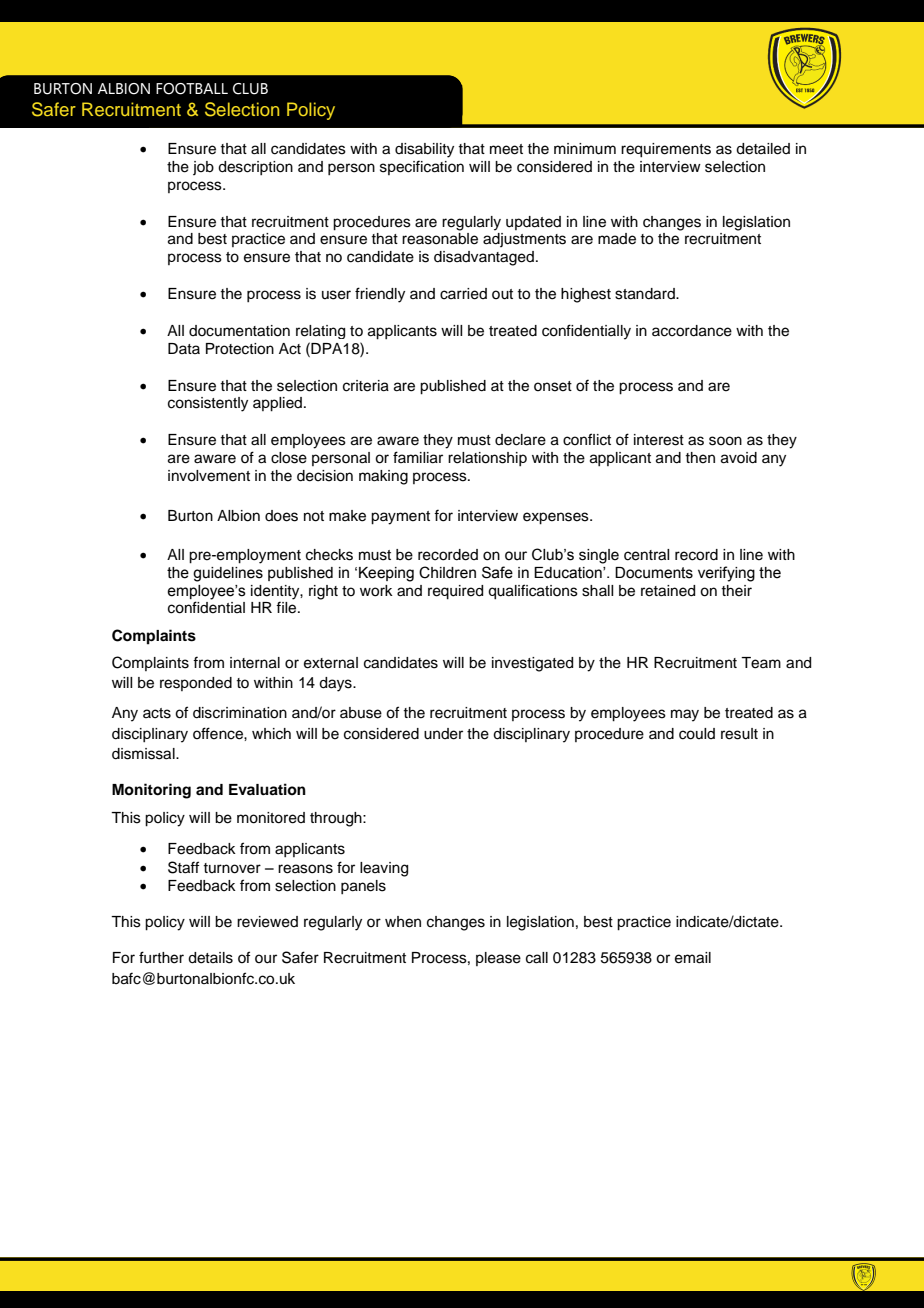 Image resolution: width=924 pixels, height=1308 pixels. What do you see at coordinates (208, 404) in the screenshot?
I see `consistently` at bounding box center [208, 404].
